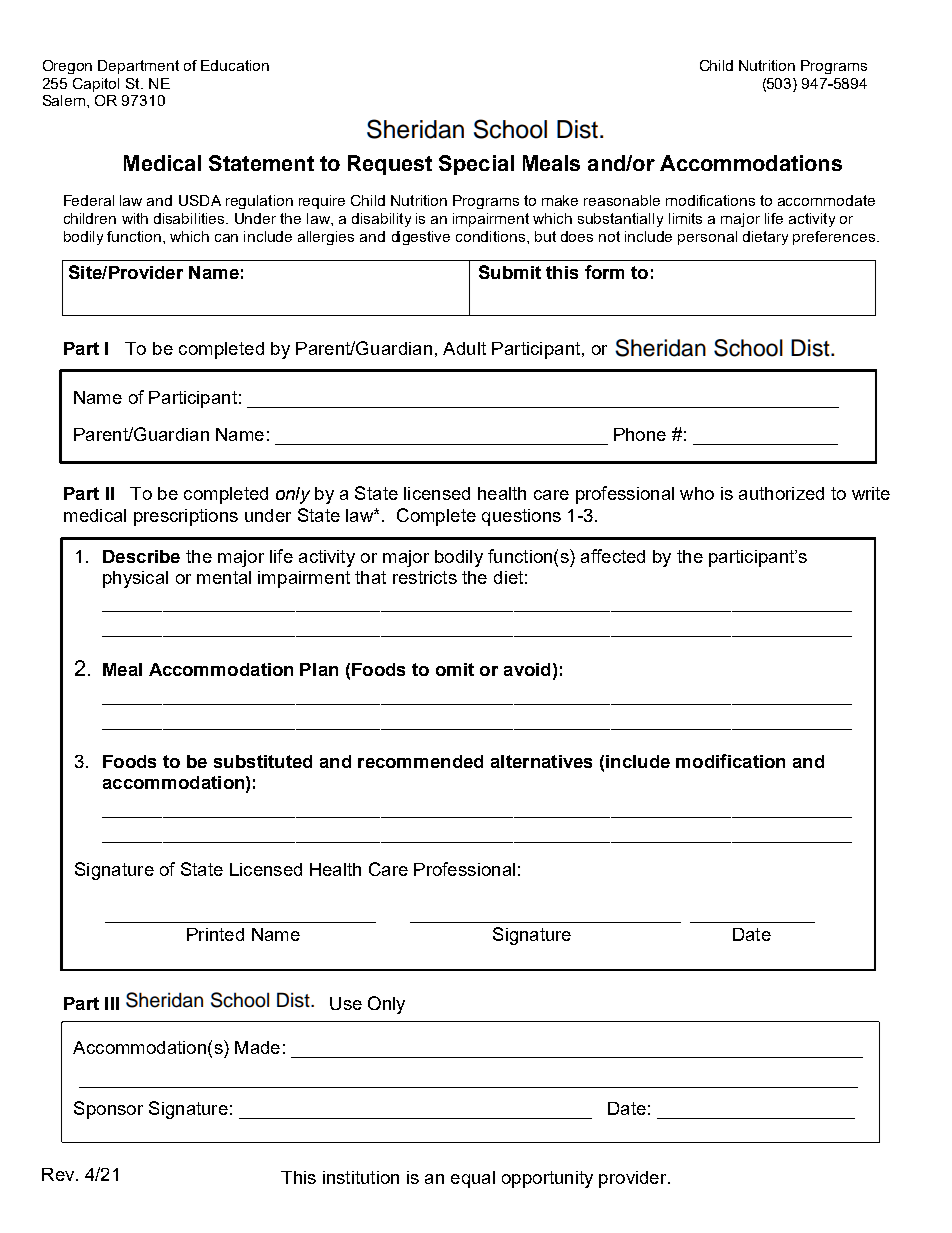 Image resolution: width=952 pixels, height=1233 pixels. What do you see at coordinates (226, 238) in the screenshot?
I see `can` at bounding box center [226, 238].
